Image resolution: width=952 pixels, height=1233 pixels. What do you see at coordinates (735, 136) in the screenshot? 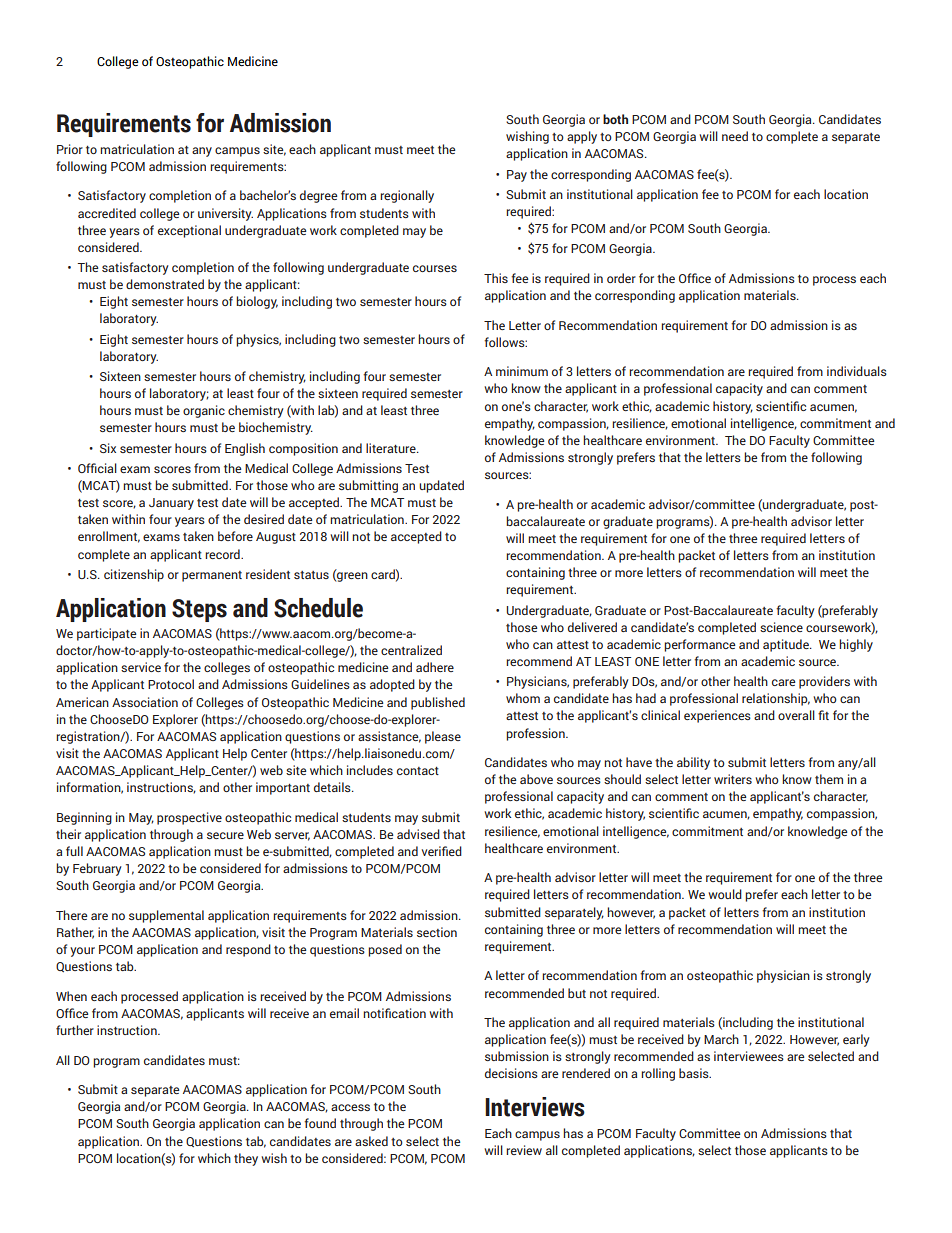
I see `need` at bounding box center [735, 136].
